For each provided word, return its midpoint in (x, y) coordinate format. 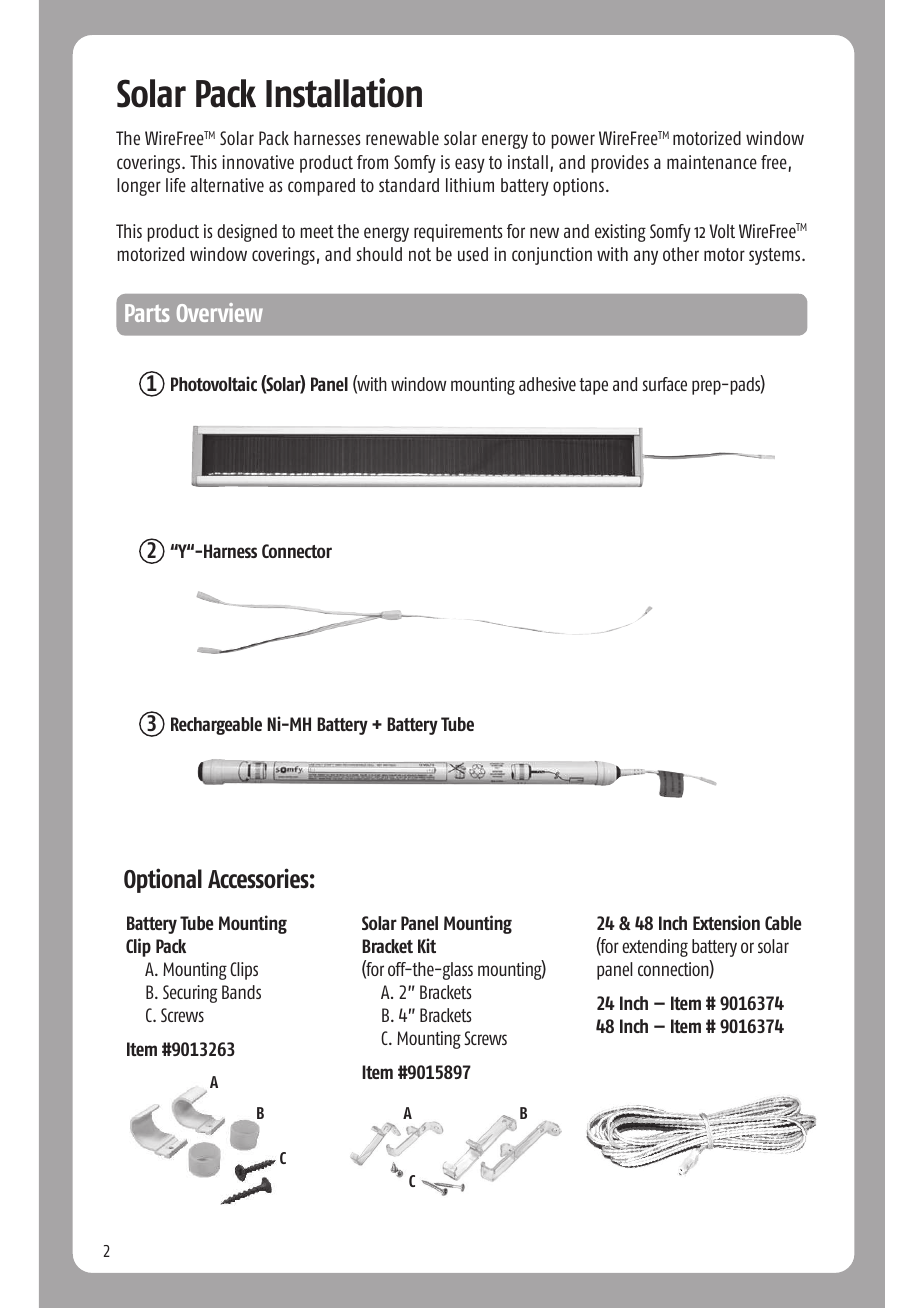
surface (664, 384)
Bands (241, 992)
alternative (227, 185)
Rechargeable (216, 726)
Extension (726, 922)
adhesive (547, 384)
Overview (220, 312)
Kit (427, 945)
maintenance (712, 162)
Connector (297, 551)
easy (470, 165)
